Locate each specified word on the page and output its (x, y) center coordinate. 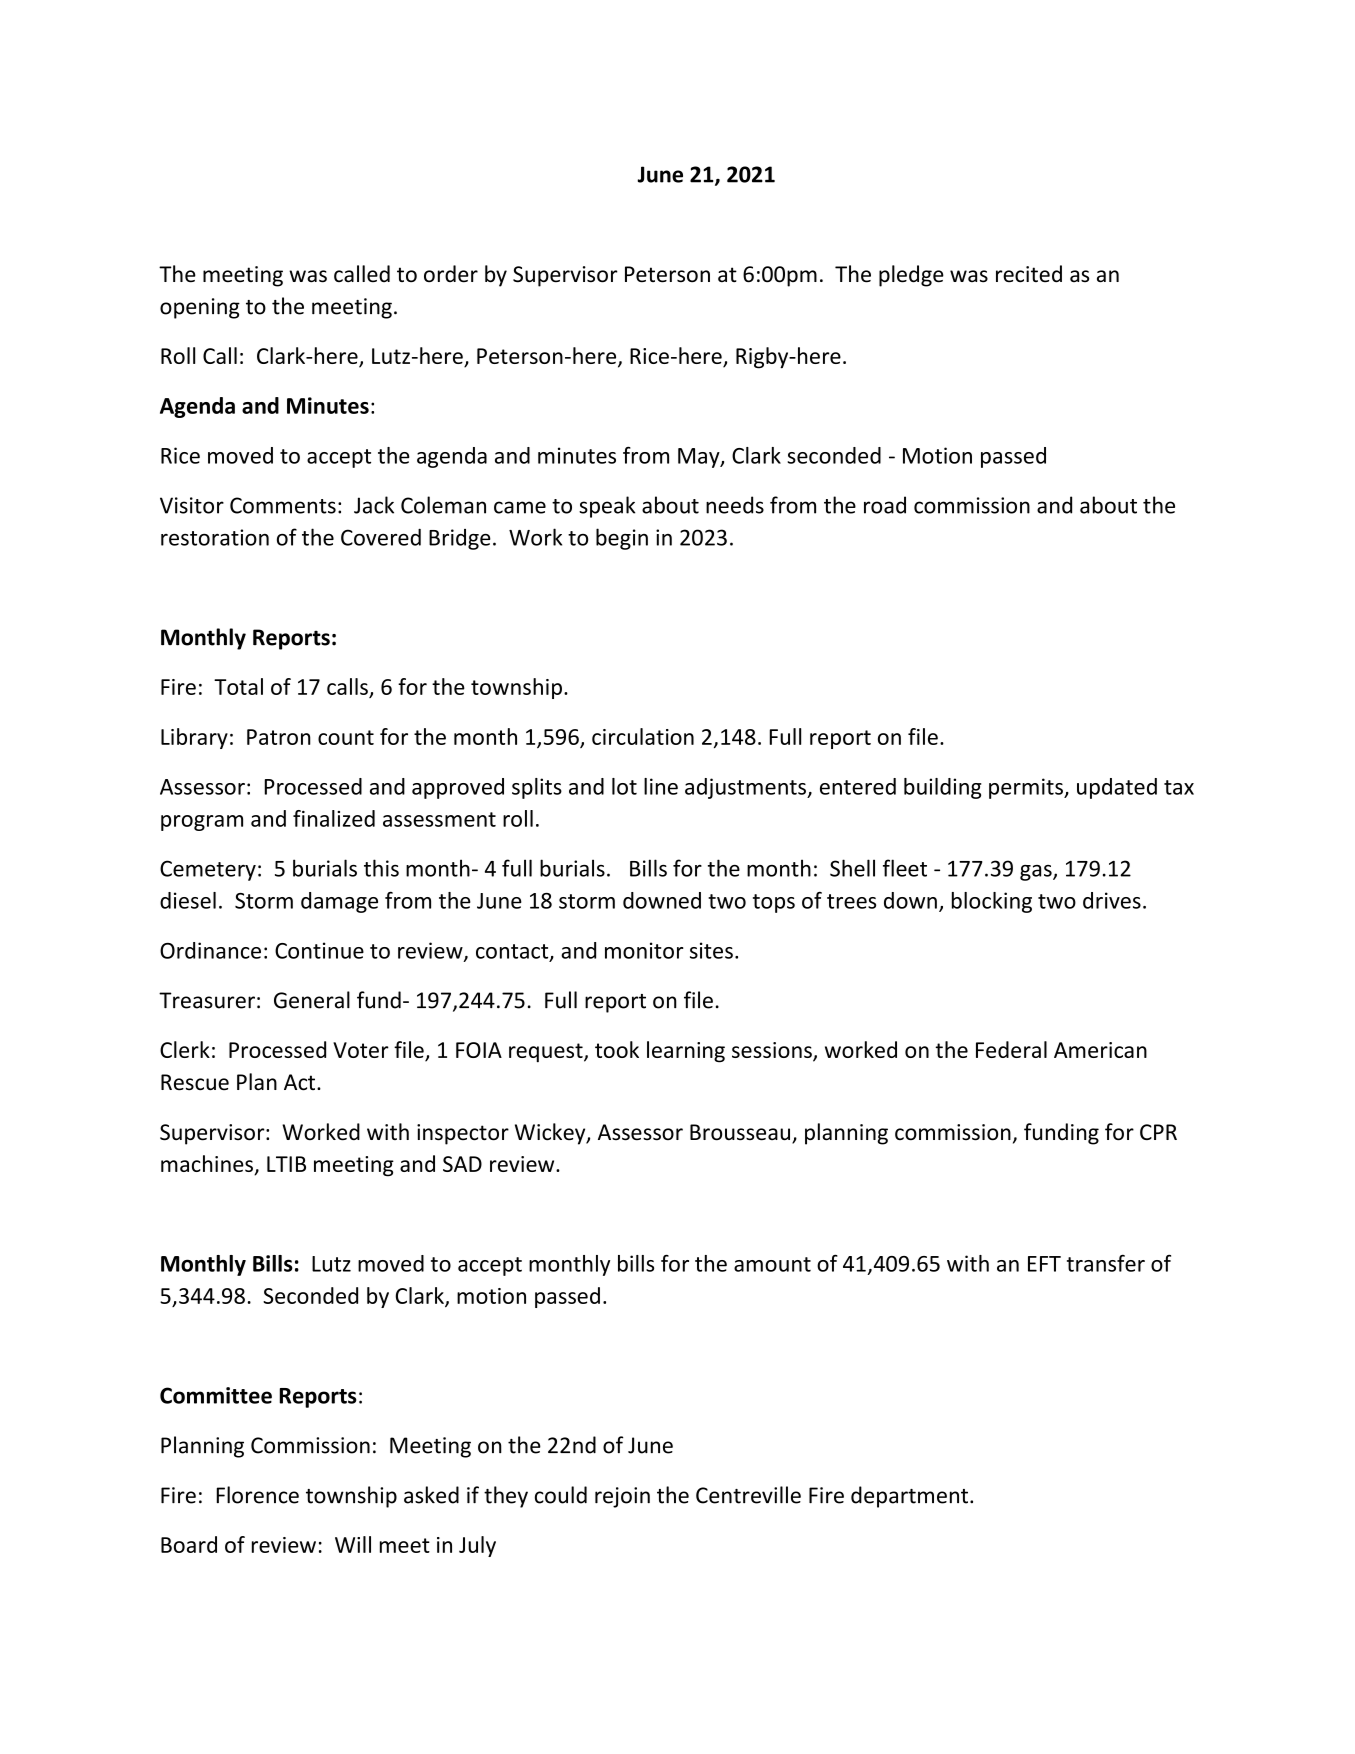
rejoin (622, 1497)
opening (200, 308)
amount (772, 1264)
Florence (257, 1495)
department (909, 1497)
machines (208, 1165)
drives (1112, 900)
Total (238, 686)
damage (339, 902)
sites (711, 950)
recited (1029, 274)
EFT (1044, 1264)
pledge (911, 276)
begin (622, 539)
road (885, 505)
